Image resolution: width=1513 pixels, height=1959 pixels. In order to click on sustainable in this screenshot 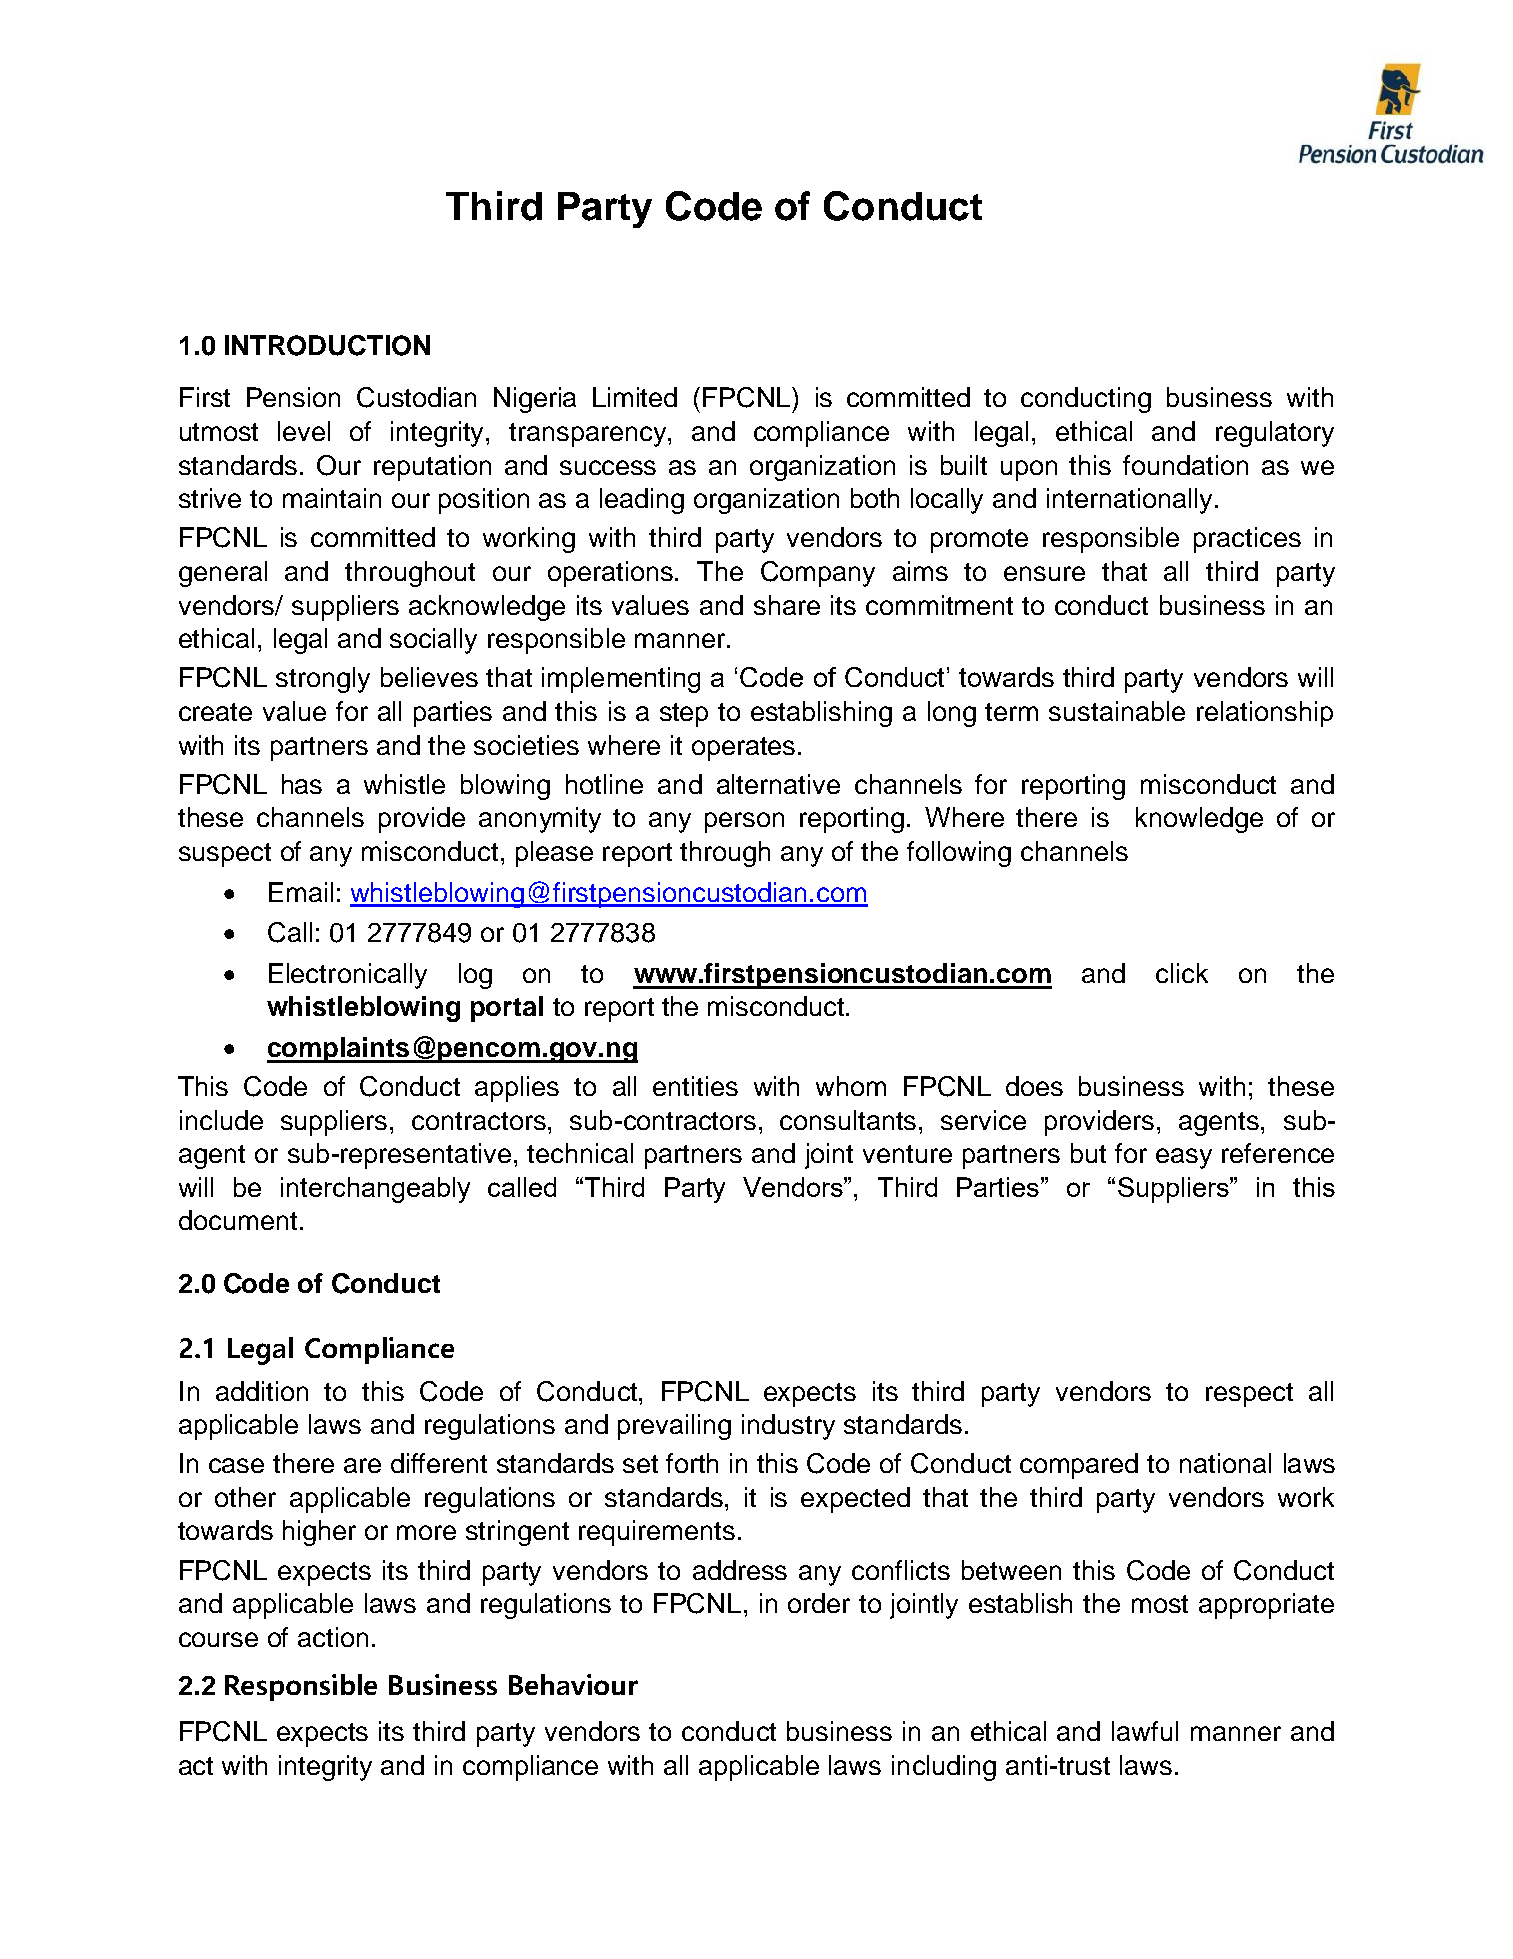, I will do `click(1117, 711)`.
